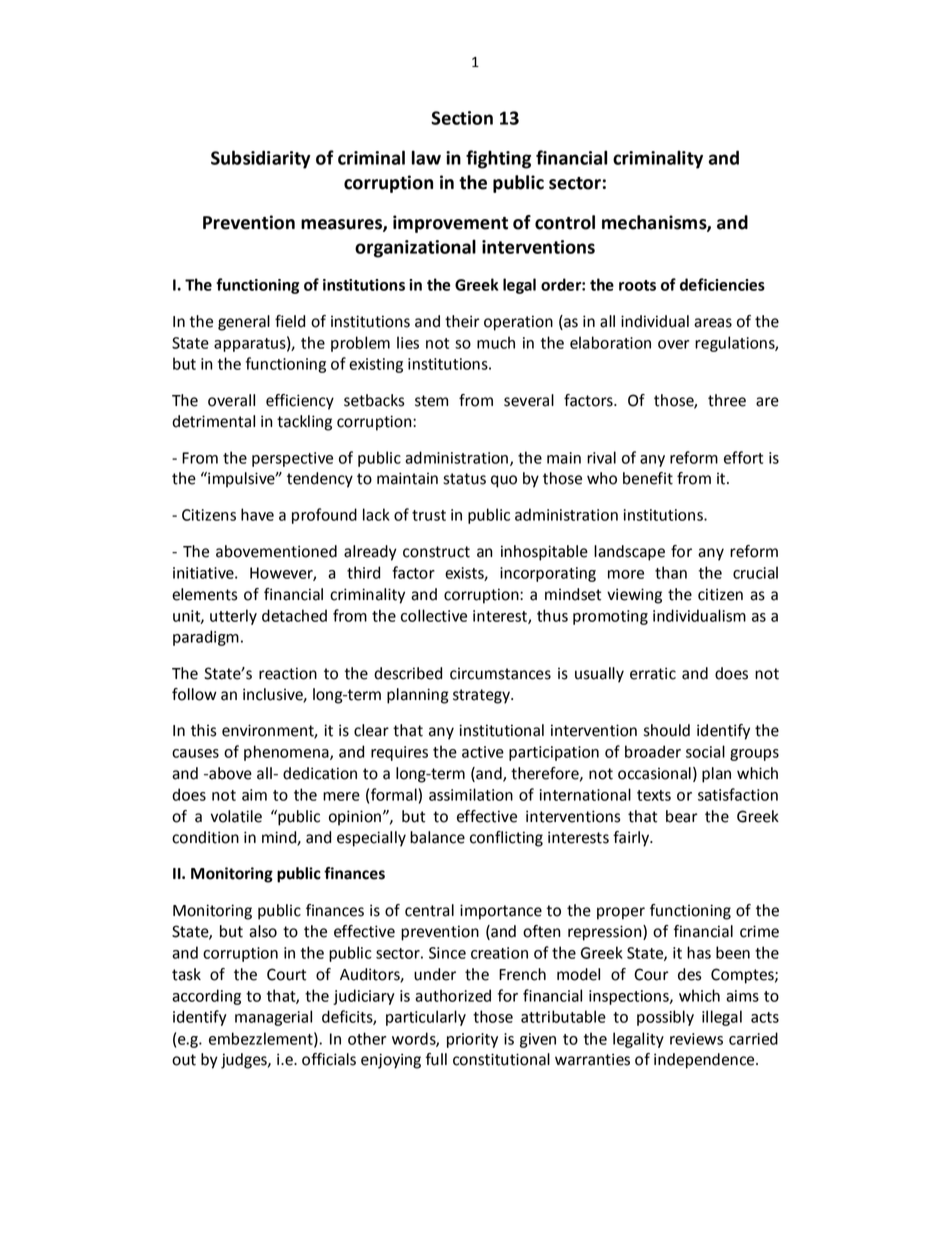  What do you see at coordinates (671, 572) in the image?
I see `than` at bounding box center [671, 572].
